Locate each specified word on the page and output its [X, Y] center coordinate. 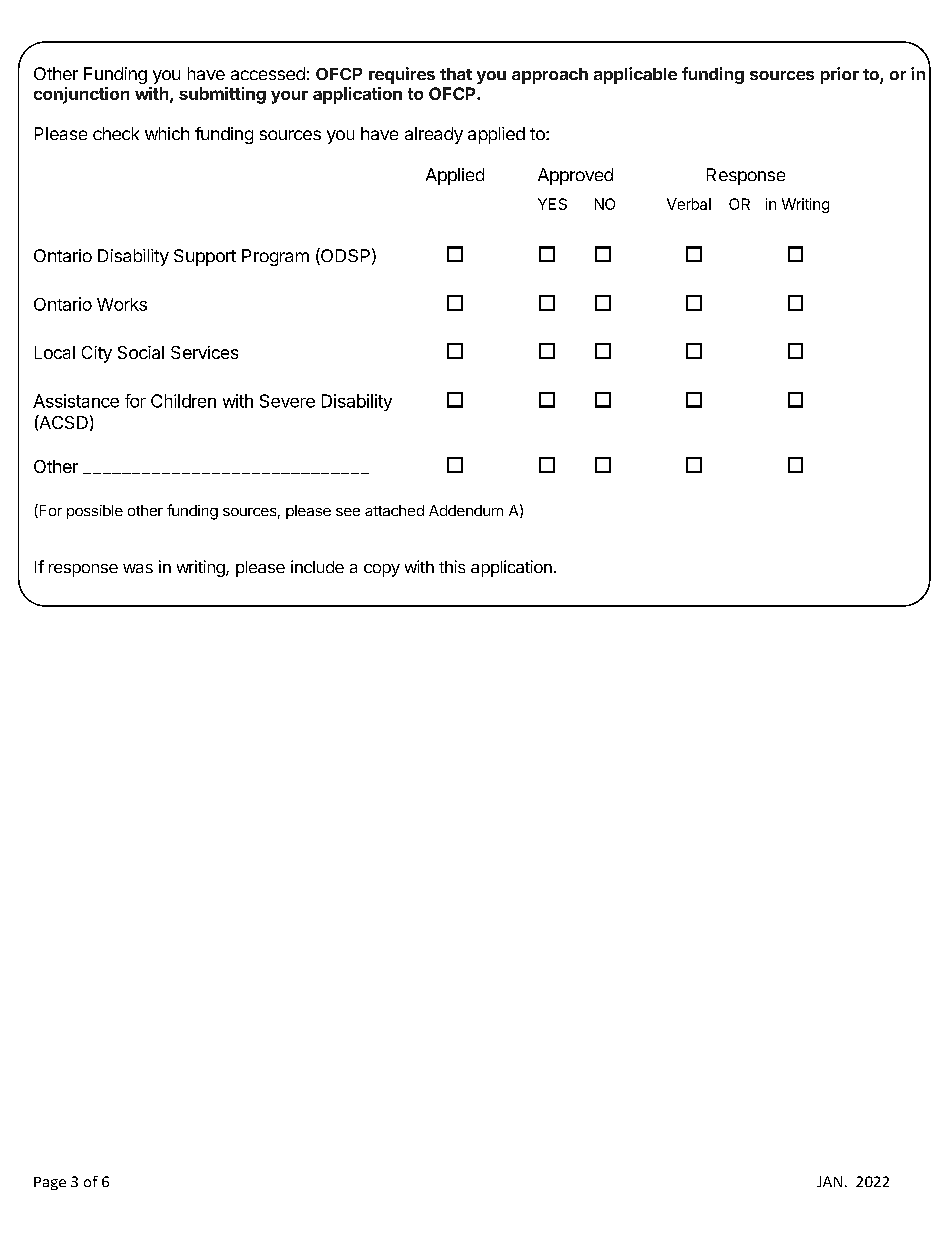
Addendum [466, 510]
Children [183, 401]
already [434, 135]
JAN [829, 1181]
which [167, 133]
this [452, 566]
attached [394, 510]
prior [840, 75]
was [138, 568]
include [317, 566]
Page [50, 1183]
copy [382, 570]
